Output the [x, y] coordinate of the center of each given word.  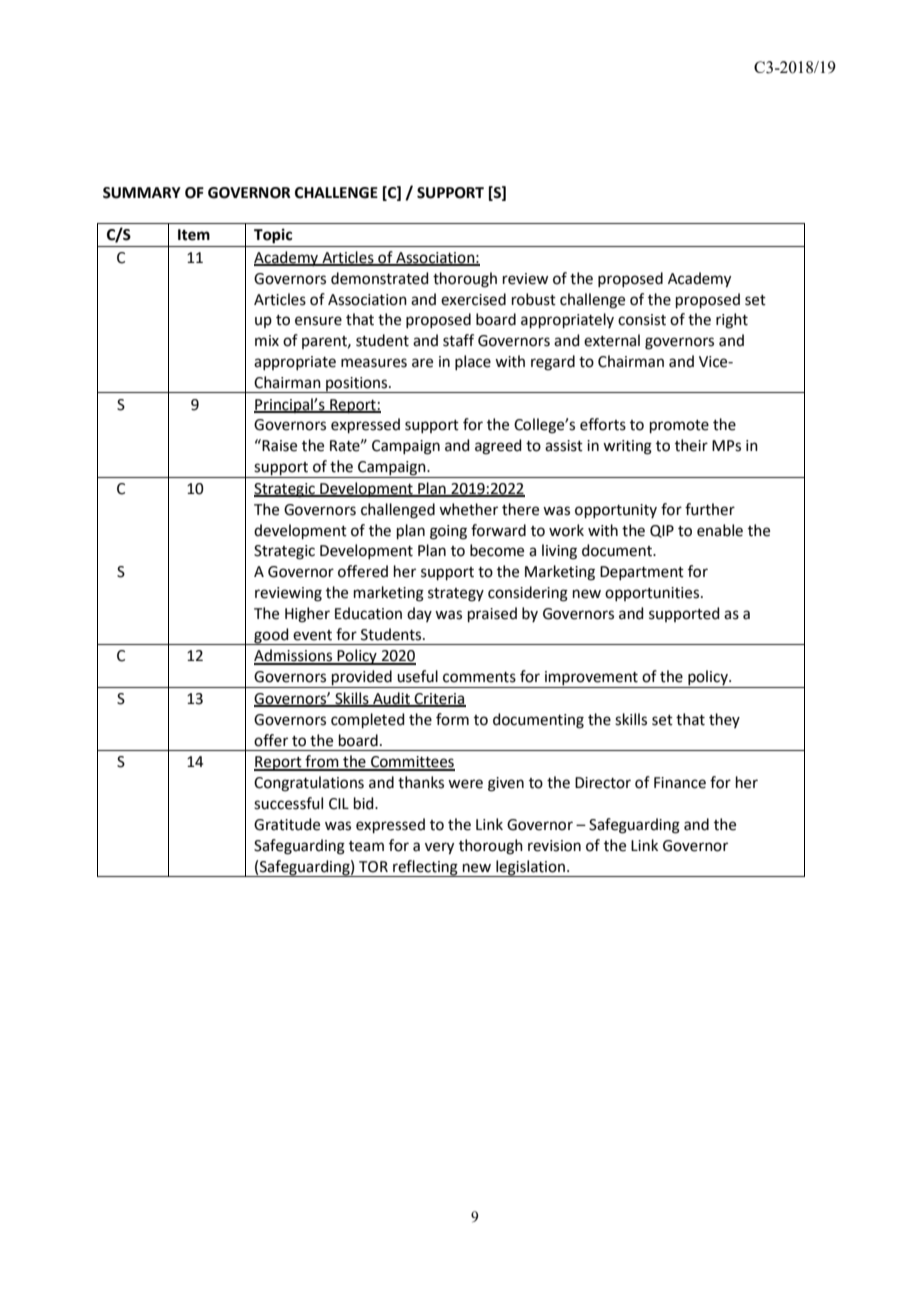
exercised [473, 299]
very [439, 848]
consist [642, 320]
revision [554, 846]
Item [194, 235]
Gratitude [287, 824]
